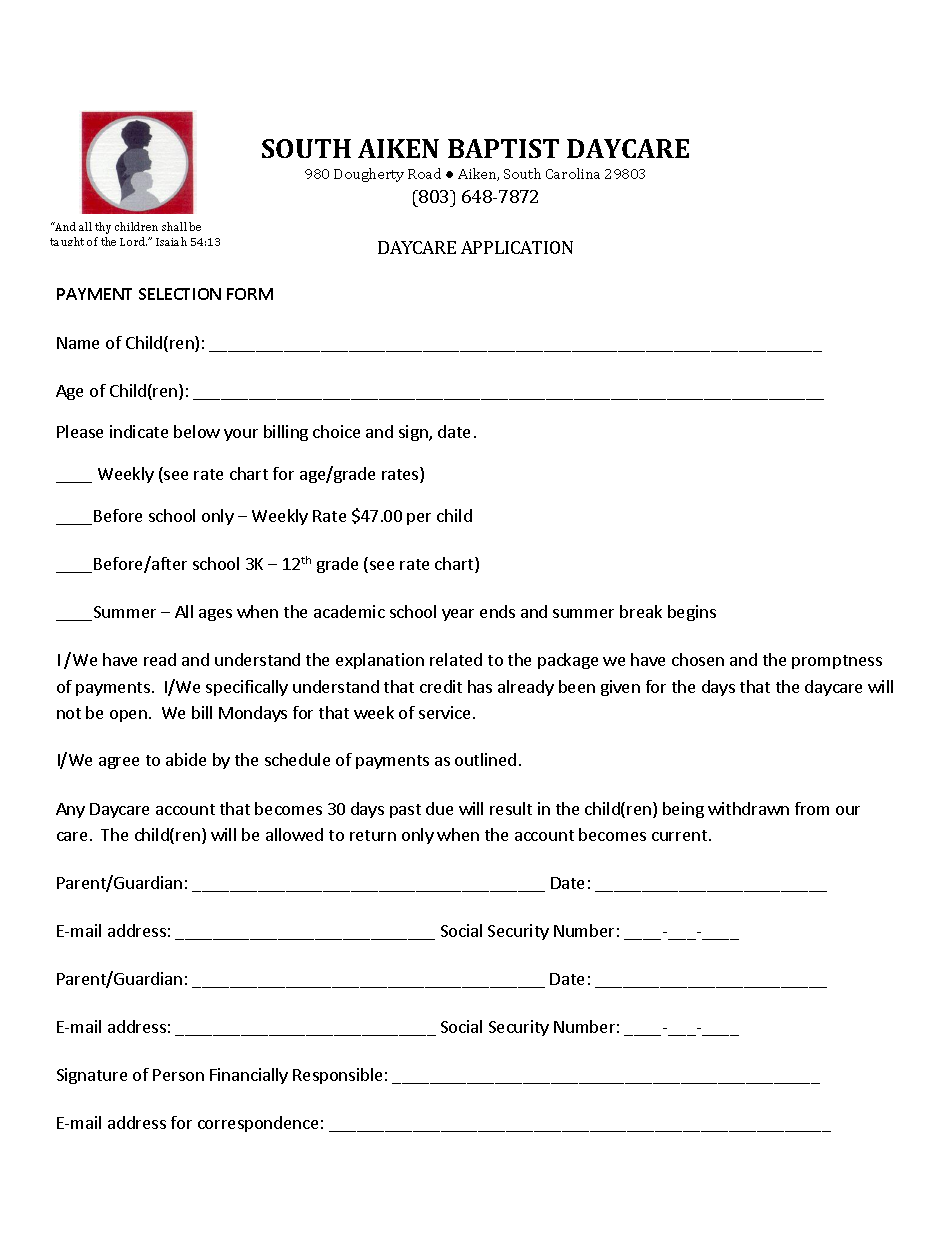 The width and height of the screenshot is (952, 1233). What do you see at coordinates (337, 1076) in the screenshot?
I see `Responsible` at bounding box center [337, 1076].
